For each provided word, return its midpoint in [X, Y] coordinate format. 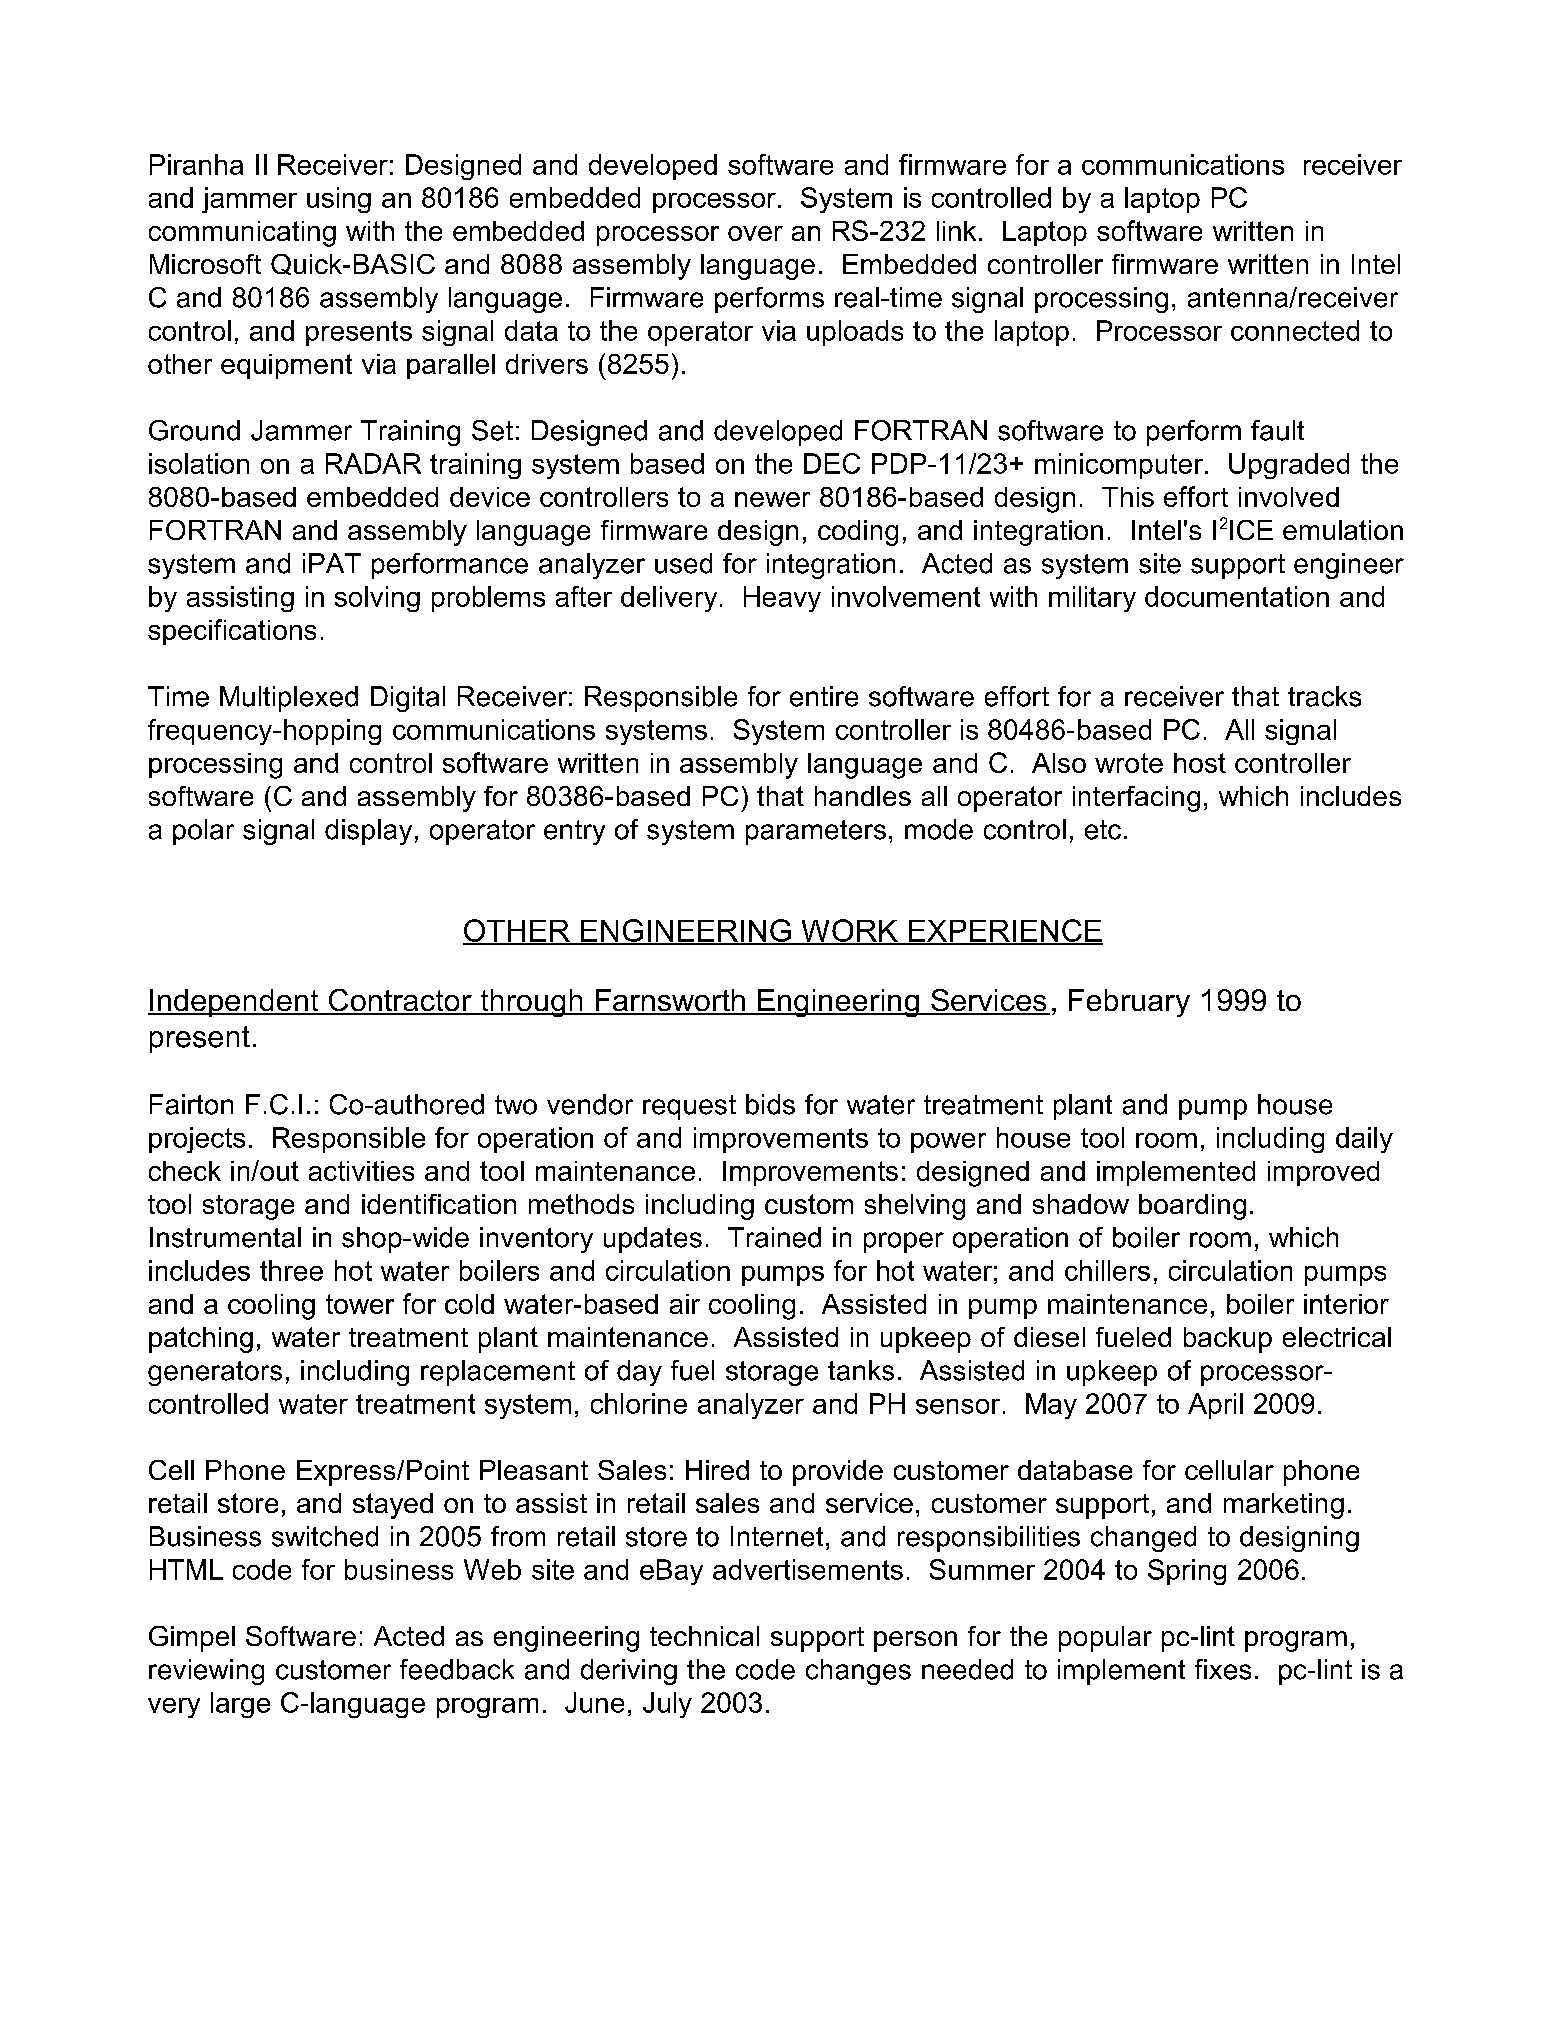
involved [1289, 497]
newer [772, 499]
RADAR [373, 463]
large [240, 1705]
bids [770, 1104]
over [755, 233]
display [368, 832]
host [1200, 763]
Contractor [400, 1001]
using [339, 200]
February [1129, 1003]
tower [360, 1304]
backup [1228, 1340]
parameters [816, 832]
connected [1295, 330]
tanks [861, 1370]
